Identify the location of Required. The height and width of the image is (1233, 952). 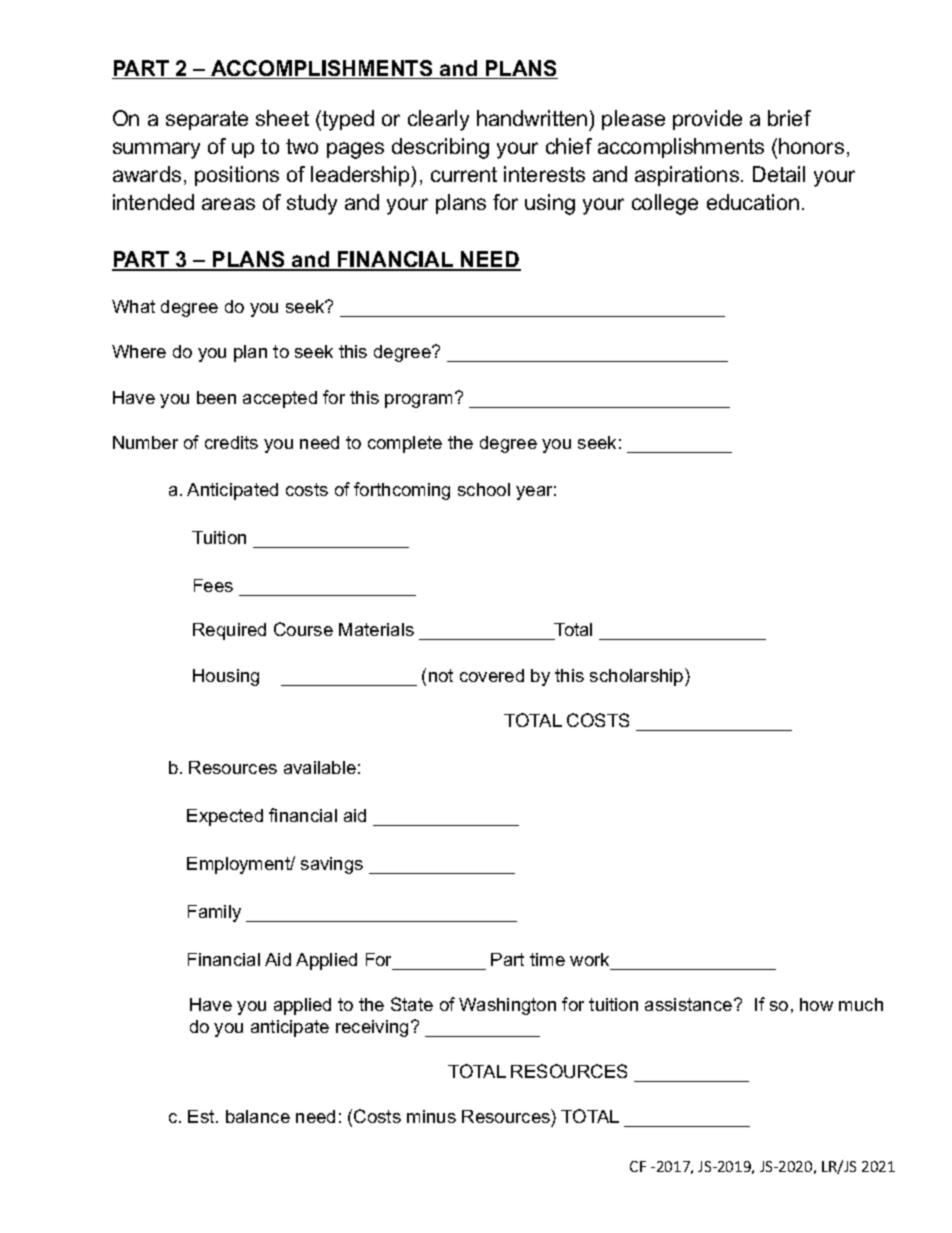
(229, 631).
